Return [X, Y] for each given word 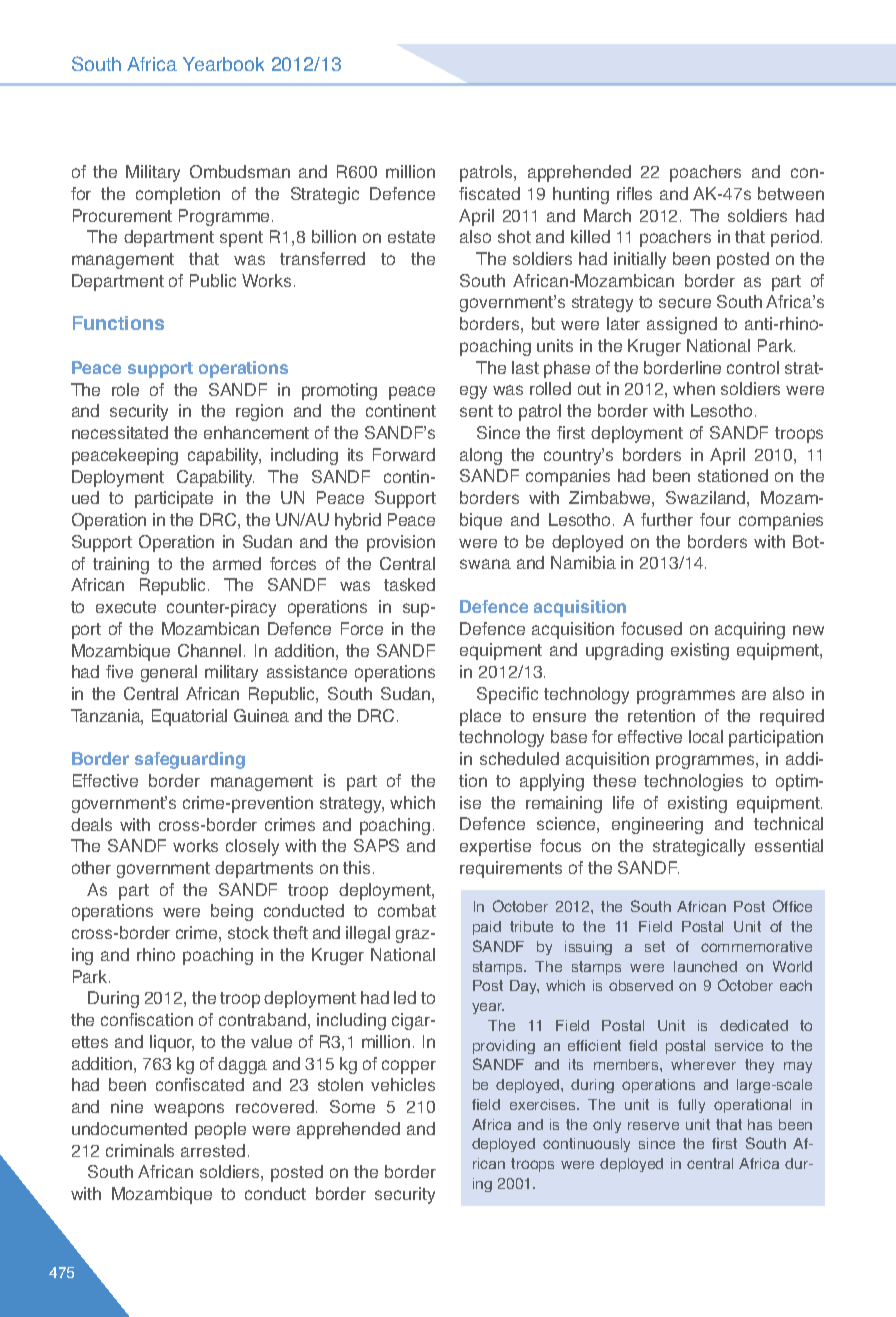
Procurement [122, 215]
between [791, 193]
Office [792, 906]
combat [407, 910]
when [694, 388]
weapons [189, 1110]
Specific [507, 695]
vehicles [403, 1084]
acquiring [750, 630]
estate [411, 237]
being [232, 912]
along [481, 456]
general [169, 673]
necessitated [120, 432]
